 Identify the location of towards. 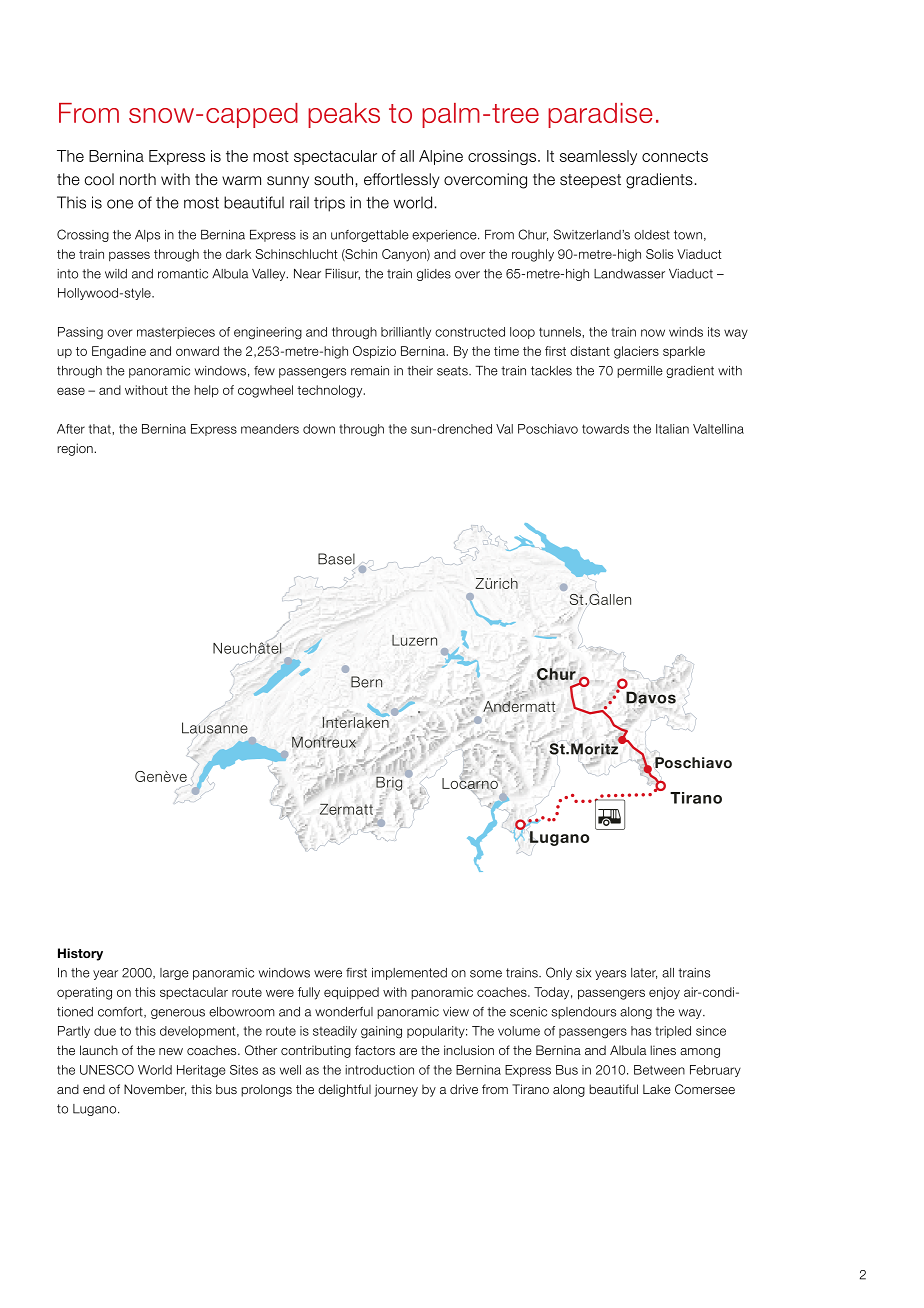
(605, 429).
